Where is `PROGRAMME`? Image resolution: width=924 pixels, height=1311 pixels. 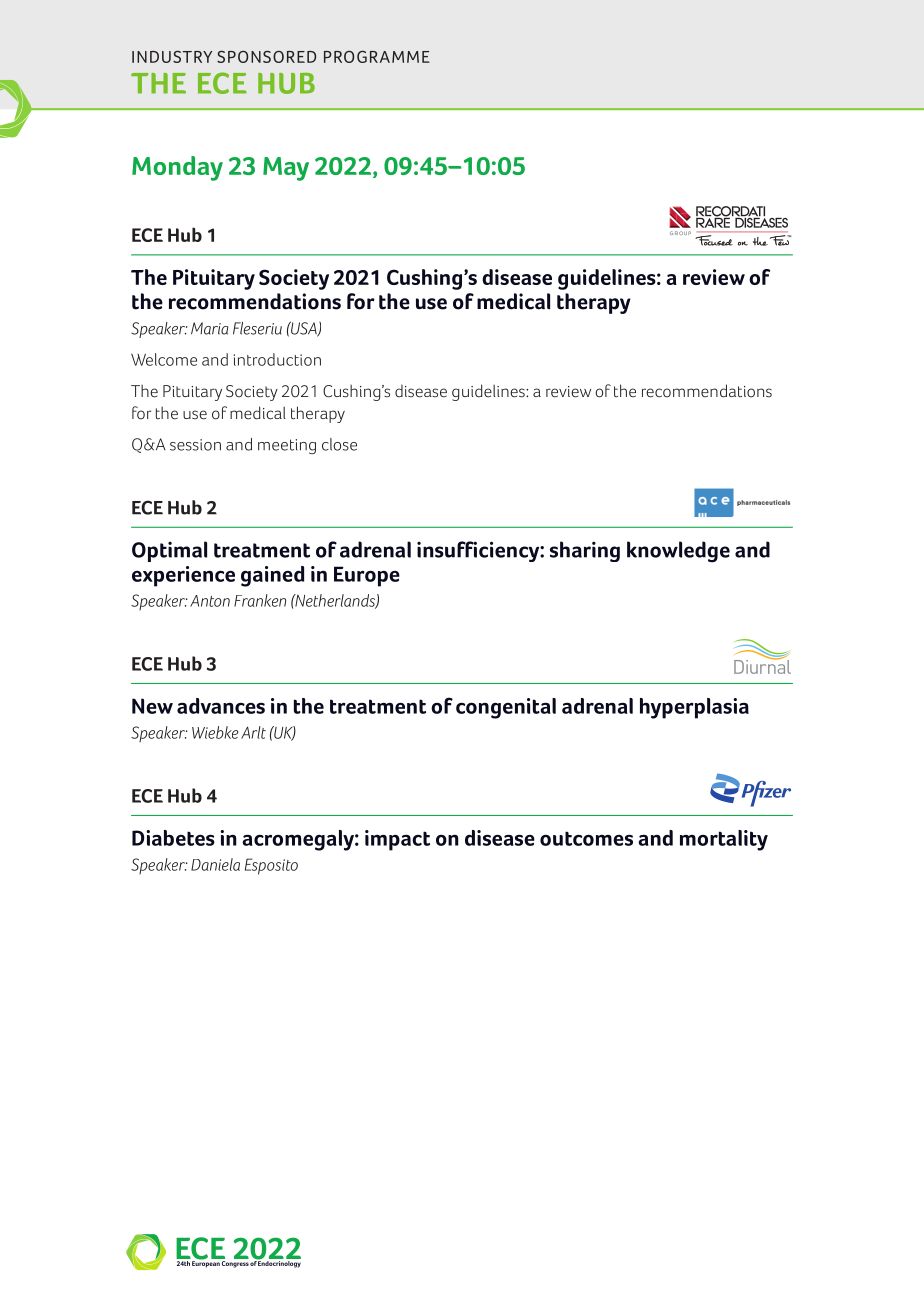
PROGRAMME is located at coordinates (377, 56).
